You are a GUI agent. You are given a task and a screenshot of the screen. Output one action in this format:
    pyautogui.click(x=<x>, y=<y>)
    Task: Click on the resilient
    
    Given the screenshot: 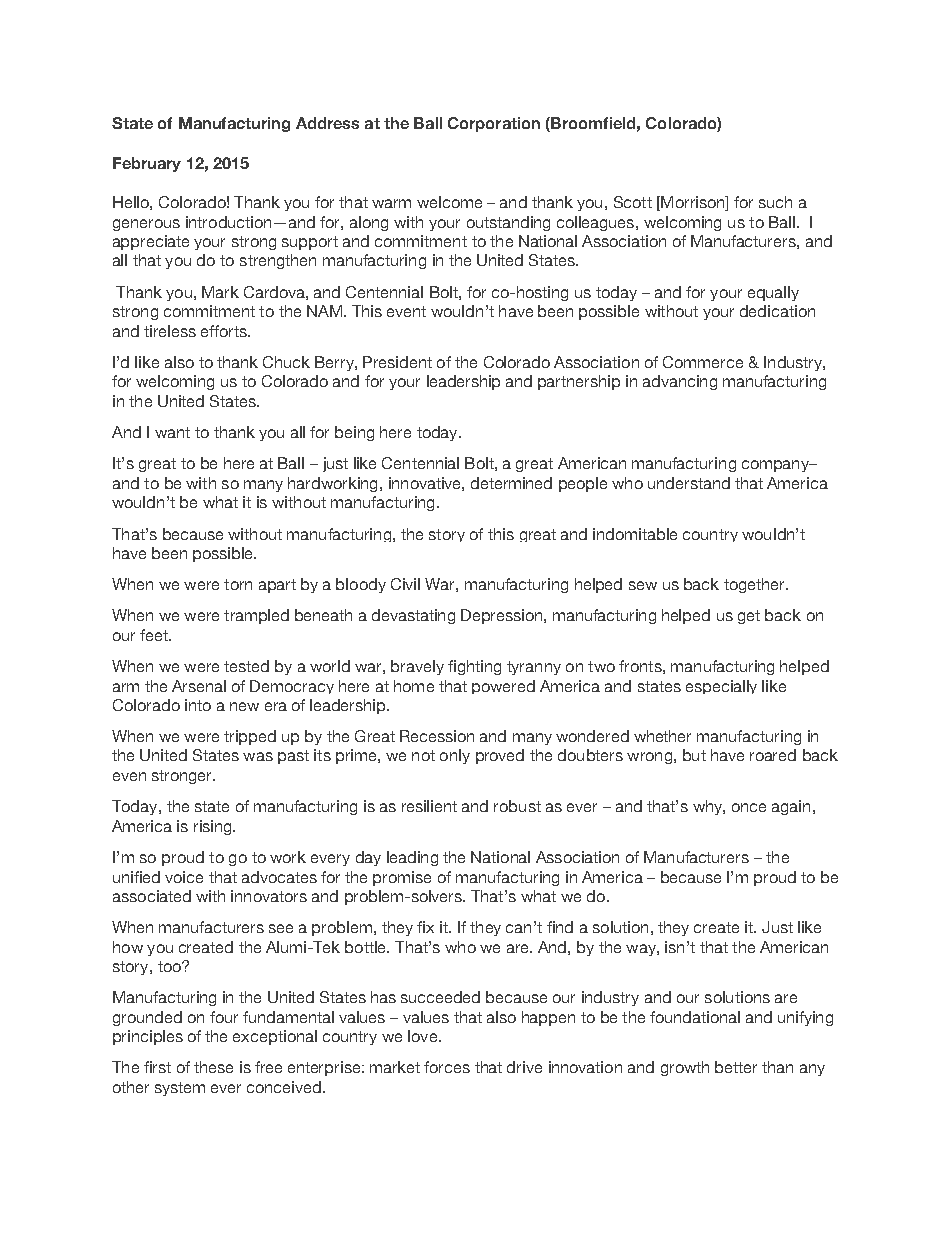 What is the action you would take?
    pyautogui.click(x=429, y=806)
